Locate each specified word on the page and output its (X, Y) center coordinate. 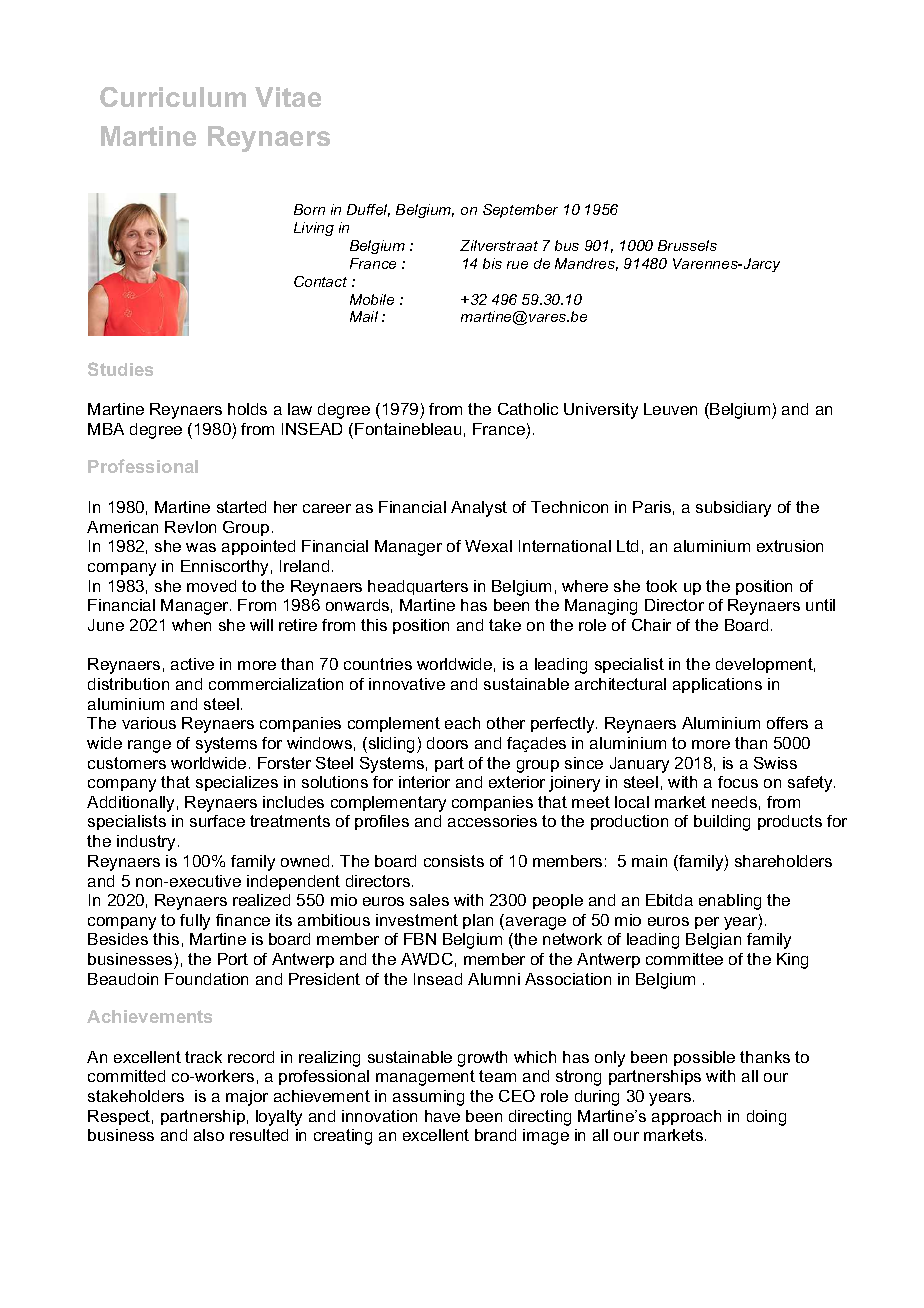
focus (738, 782)
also (209, 1135)
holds (247, 409)
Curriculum (173, 97)
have (442, 1116)
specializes (237, 783)
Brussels (687, 245)
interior (424, 782)
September (520, 211)
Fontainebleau (408, 429)
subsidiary (733, 509)
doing (766, 1118)
